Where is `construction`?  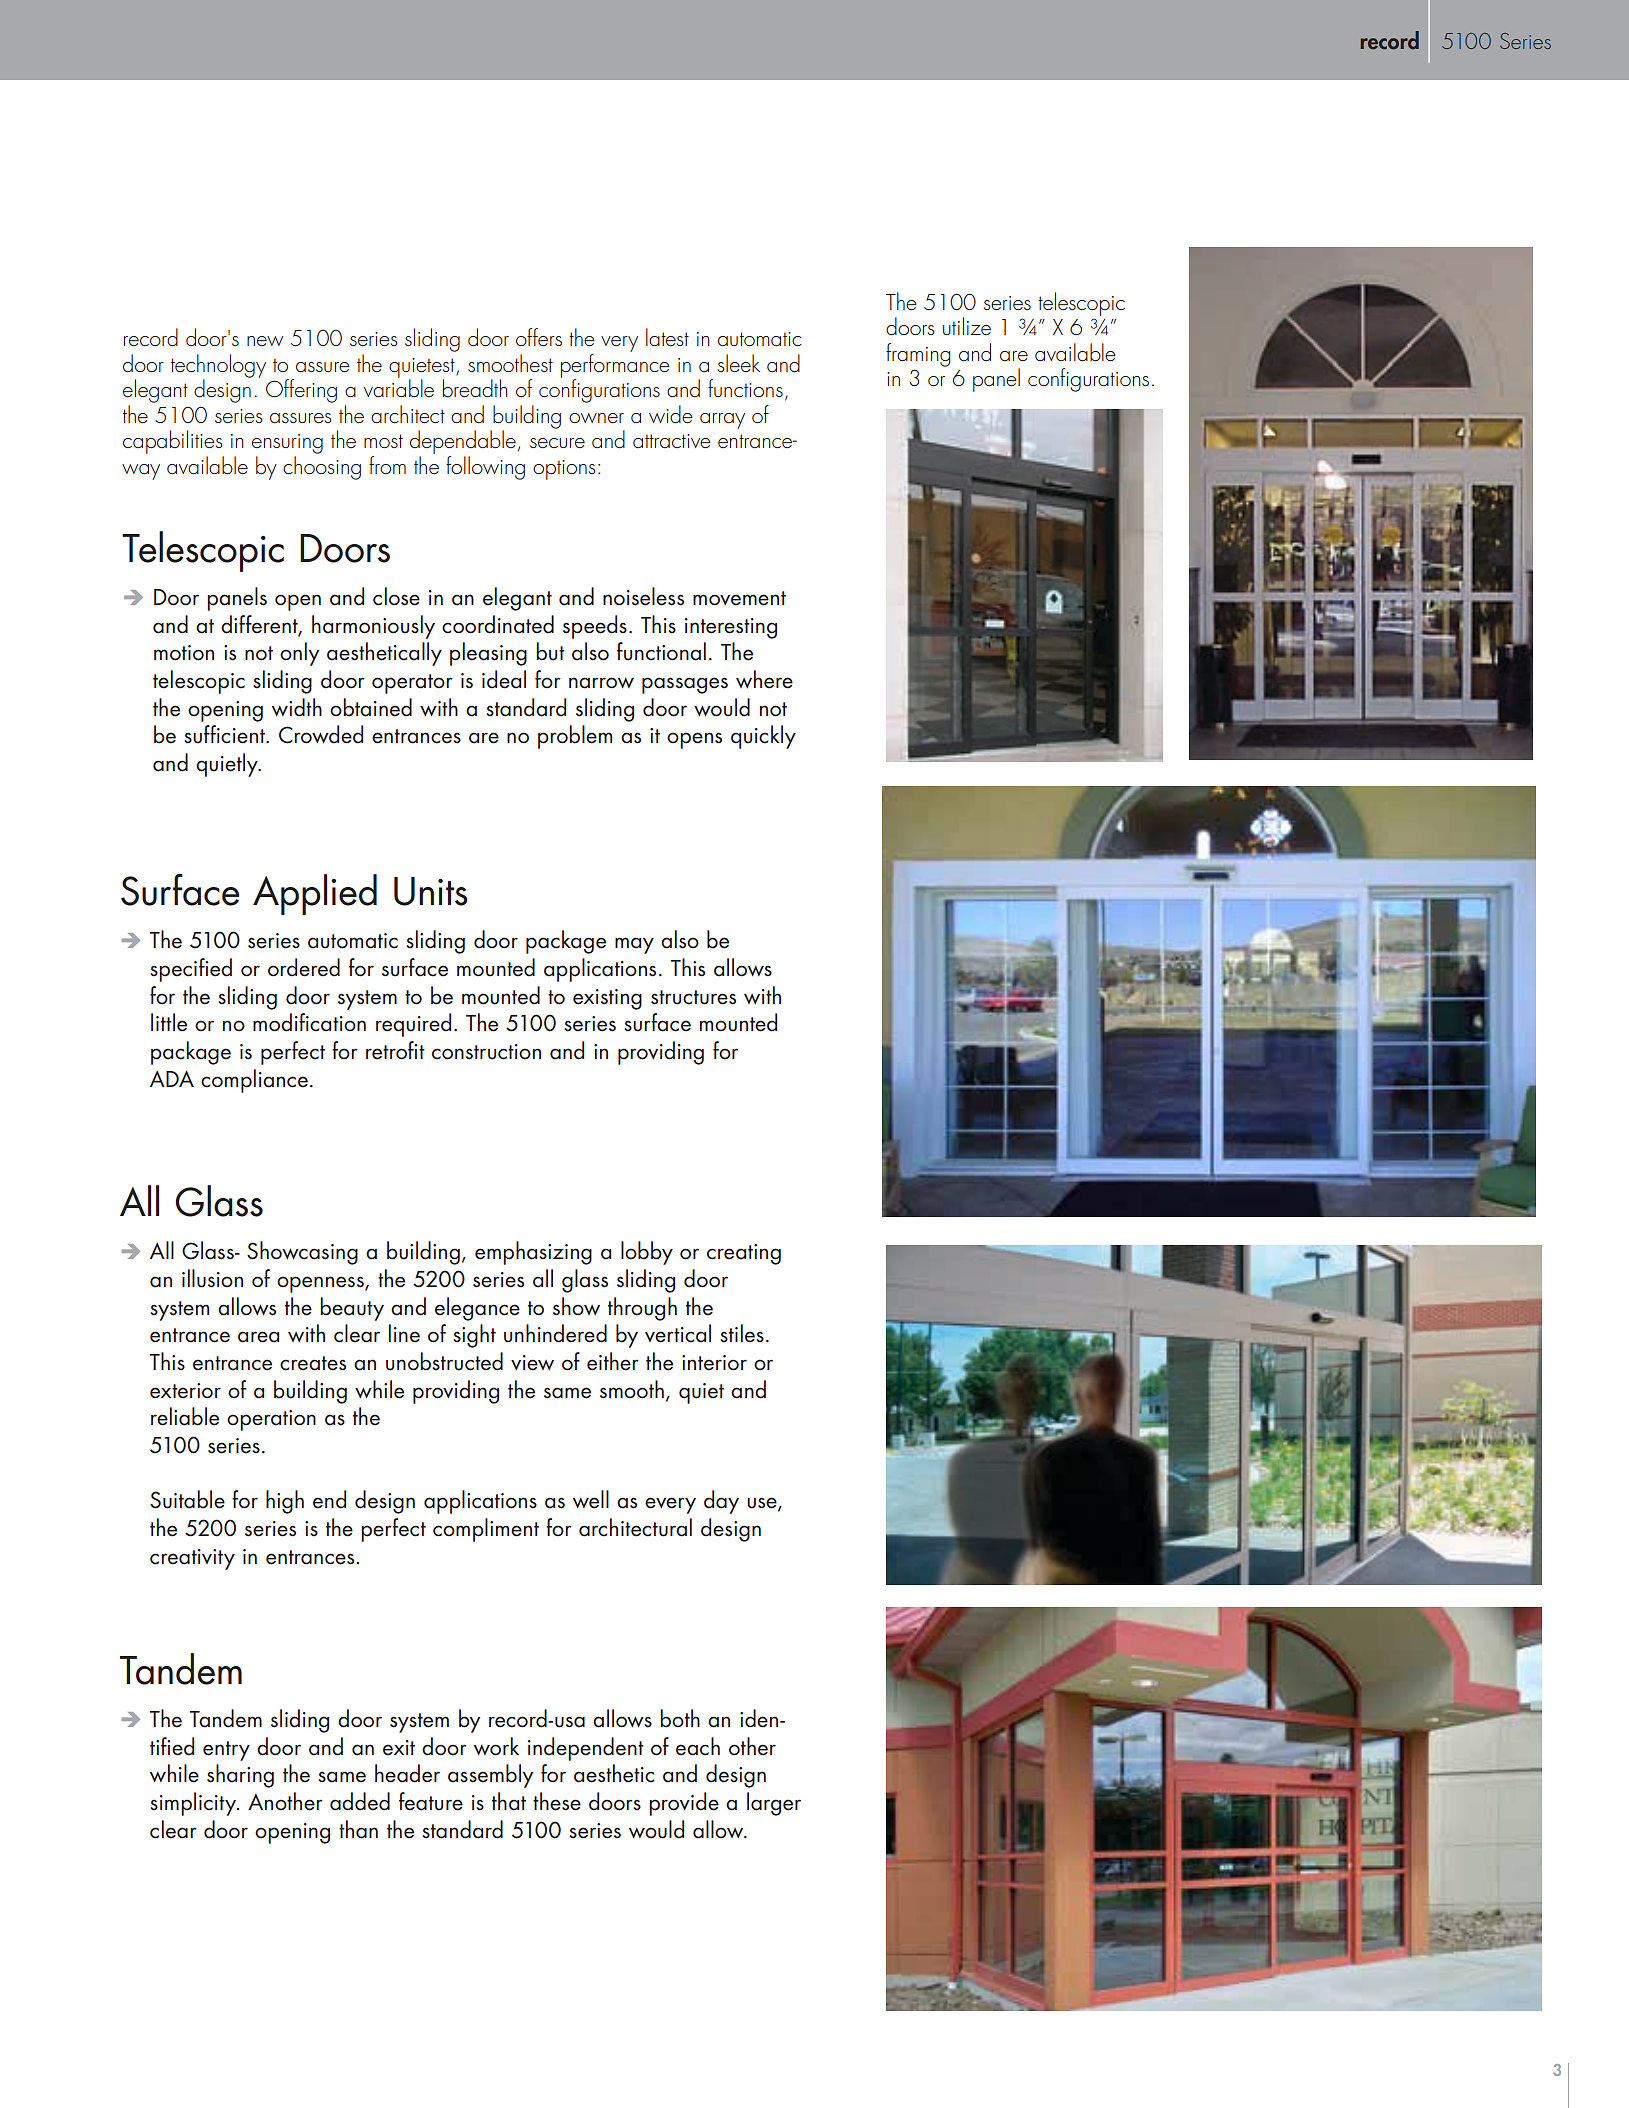
construction is located at coordinates (486, 1052).
